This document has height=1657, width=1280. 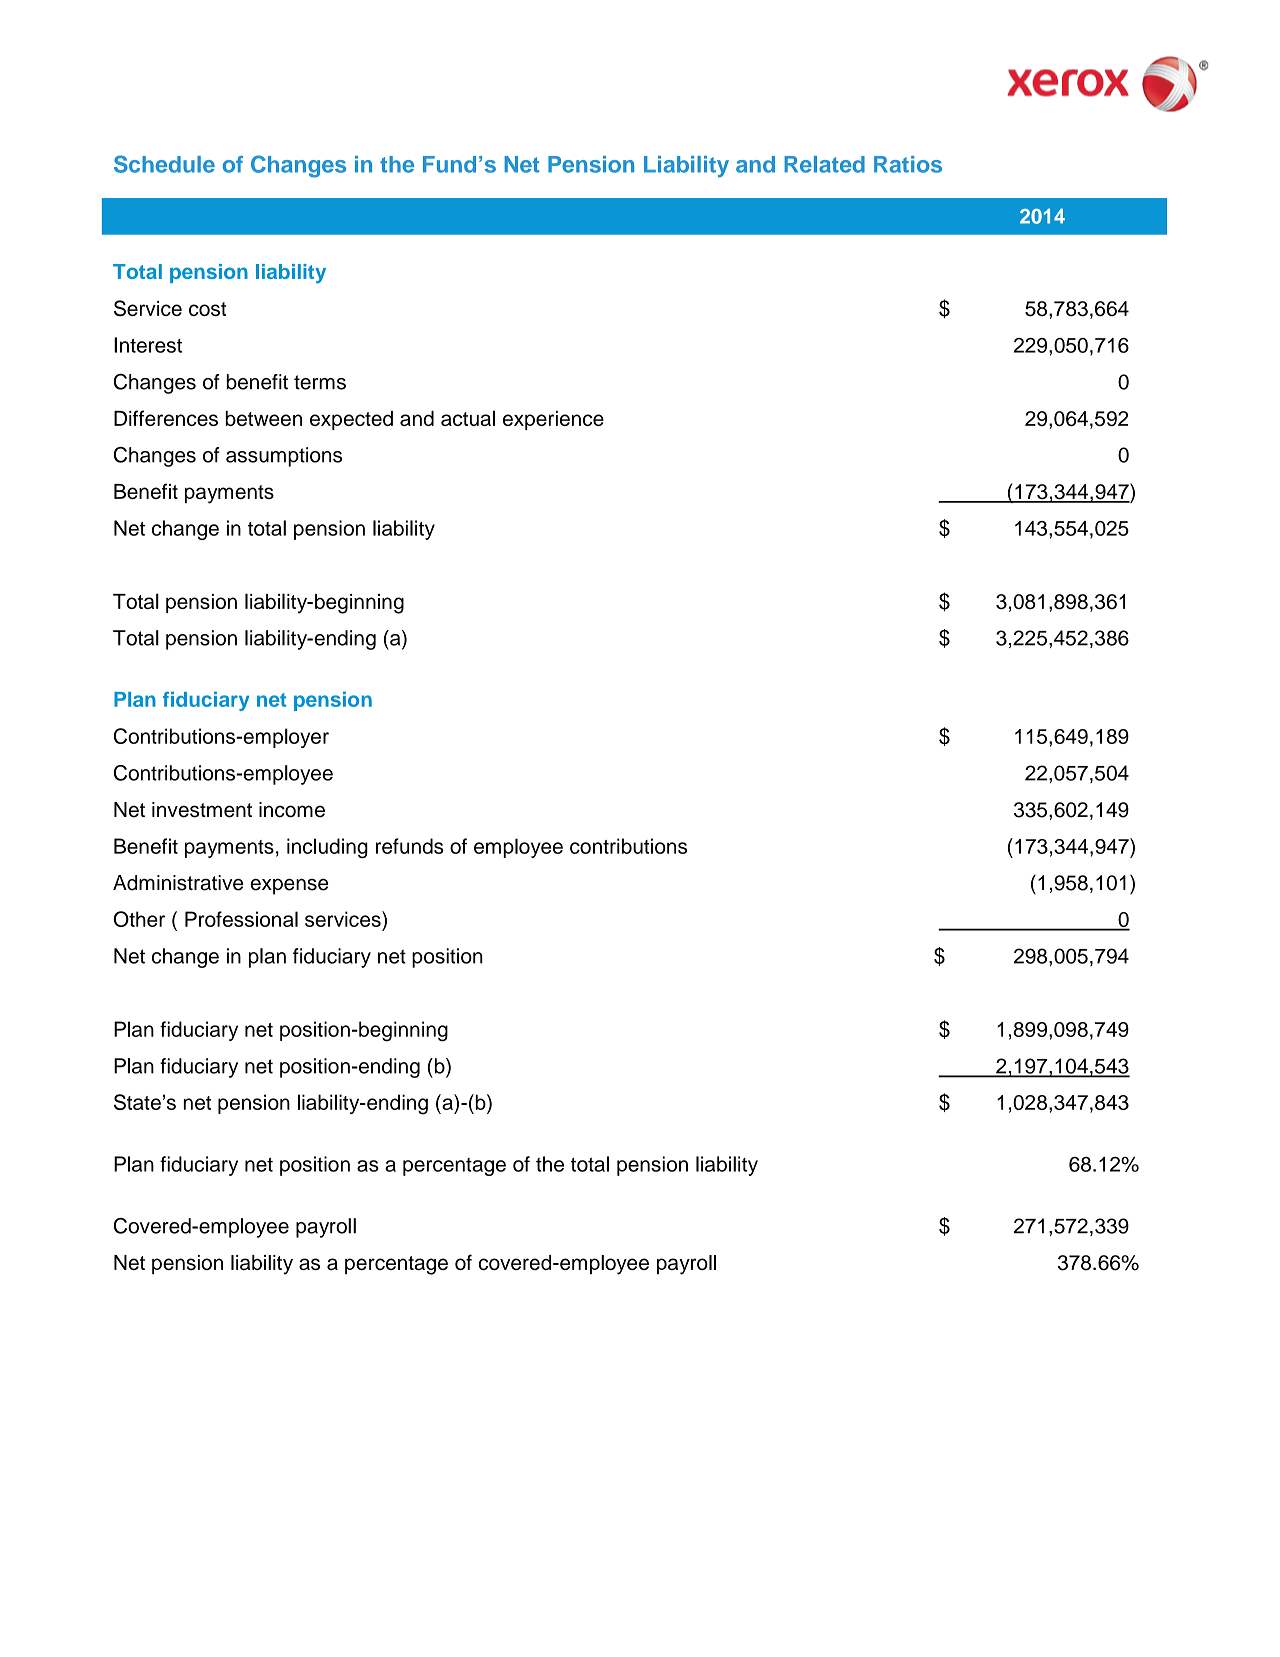 What do you see at coordinates (320, 382) in the document?
I see `terms` at bounding box center [320, 382].
